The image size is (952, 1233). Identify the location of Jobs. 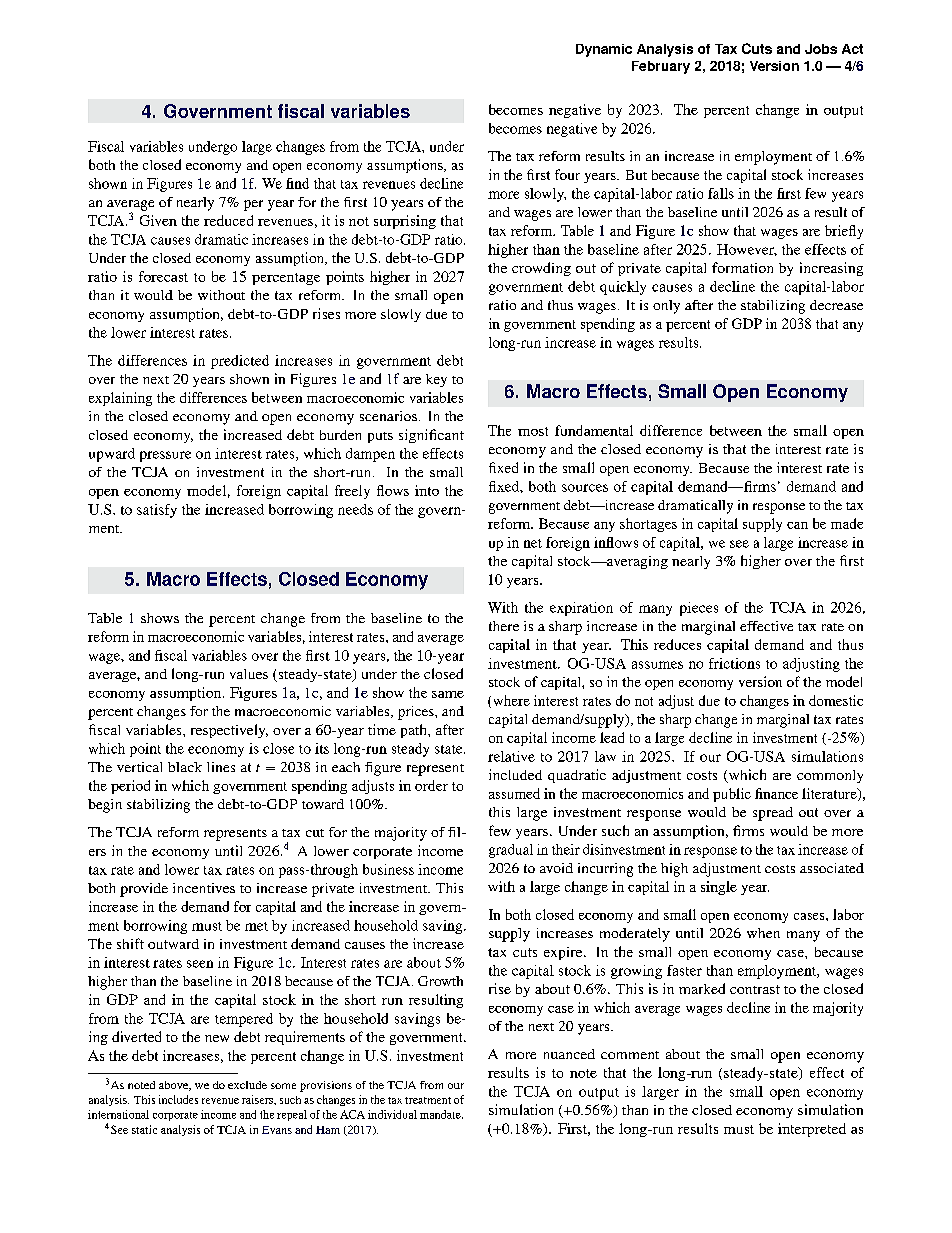
(821, 49).
